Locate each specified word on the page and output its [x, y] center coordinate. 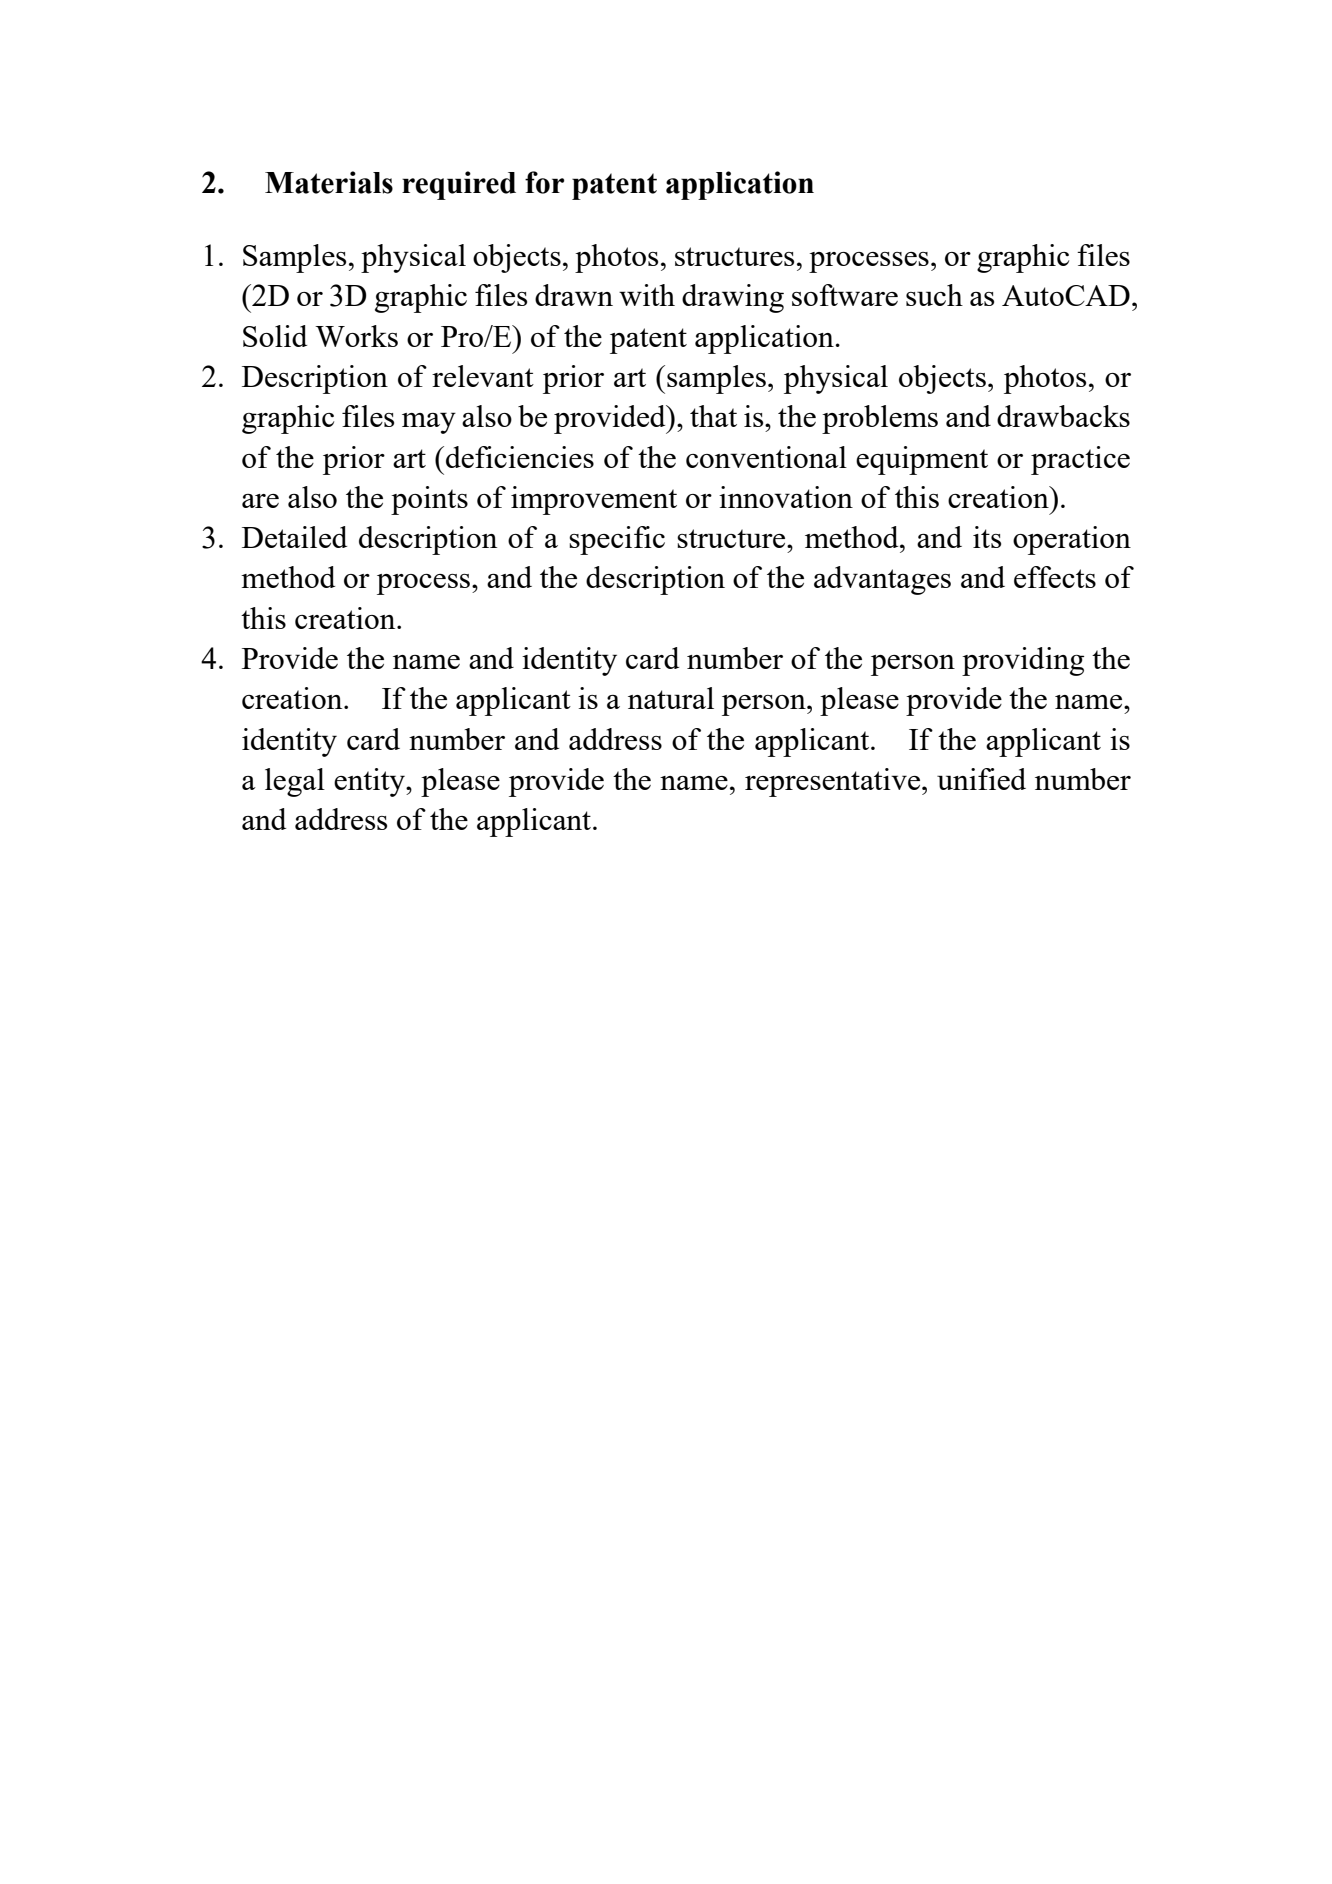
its [987, 537]
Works [356, 336]
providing [1023, 661]
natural [671, 698]
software [845, 295]
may [429, 423]
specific [617, 540]
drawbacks [1063, 416]
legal [295, 782]
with [647, 295]
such [934, 295]
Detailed [294, 537]
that [713, 416]
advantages [882, 580]
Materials [329, 182]
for [544, 182]
